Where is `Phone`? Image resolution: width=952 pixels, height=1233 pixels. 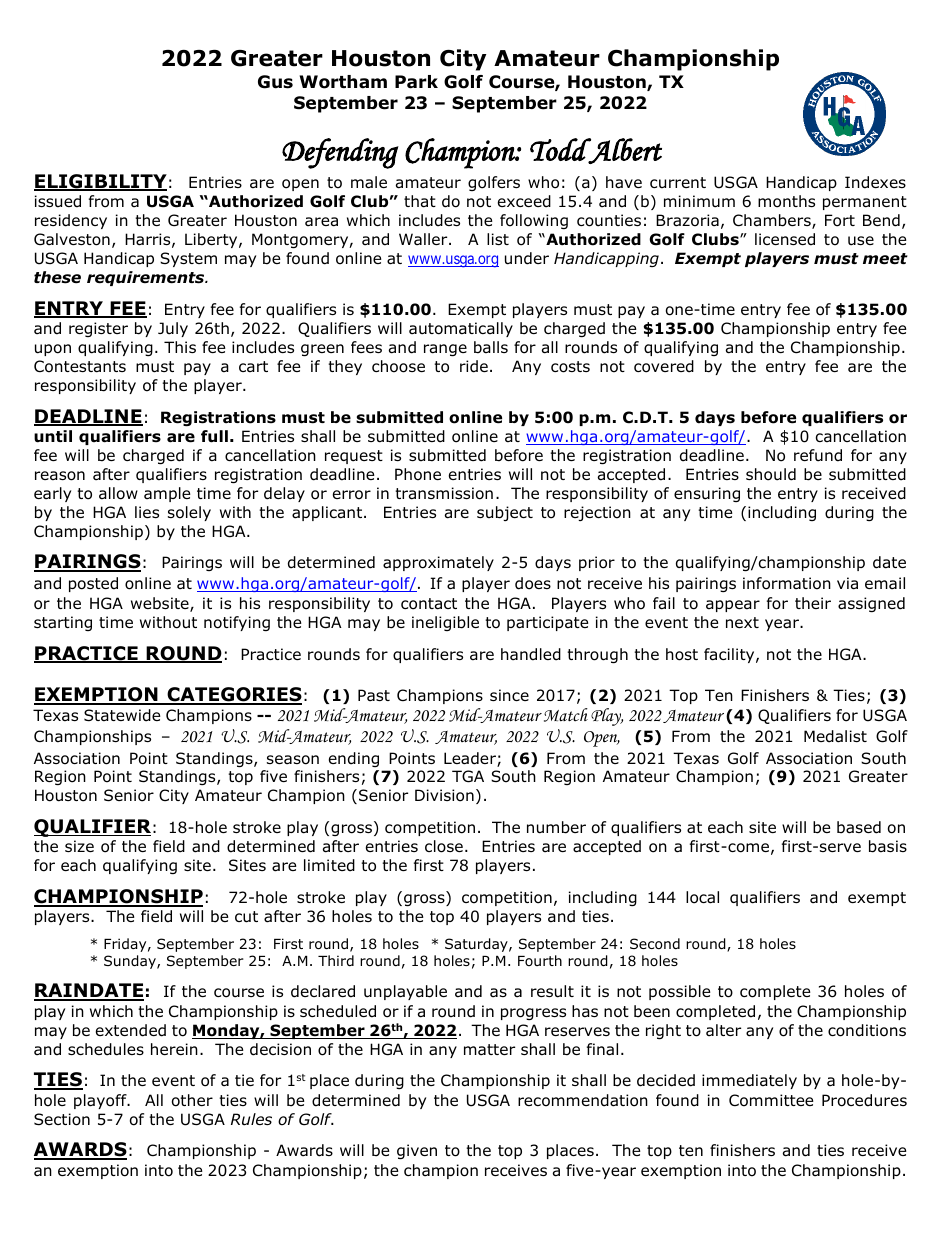
Phone is located at coordinates (418, 474).
